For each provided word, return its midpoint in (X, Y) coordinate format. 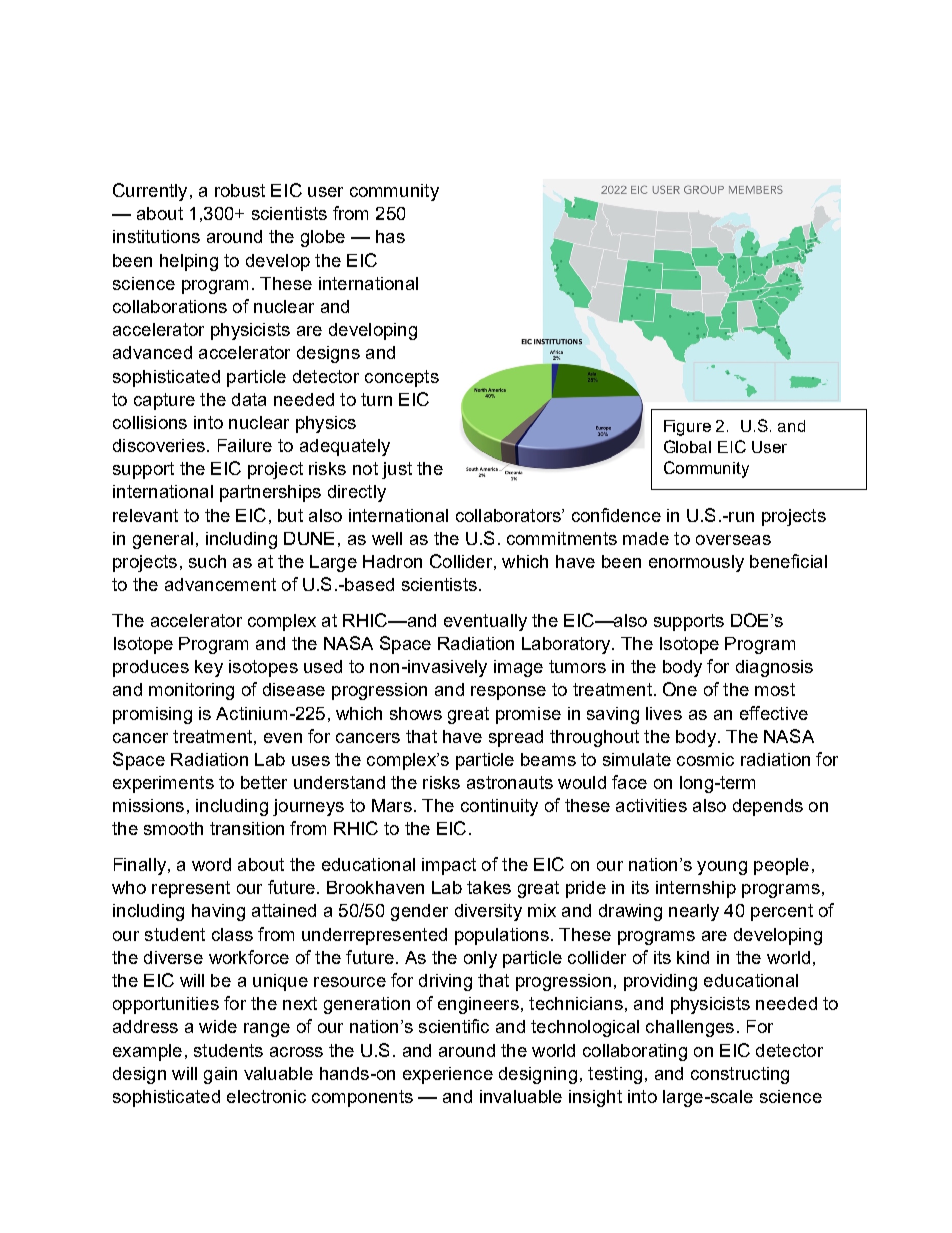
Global (687, 446)
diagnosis (774, 668)
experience (448, 1075)
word (211, 864)
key (209, 668)
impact (449, 866)
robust (240, 190)
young (722, 868)
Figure (687, 428)
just (397, 470)
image (518, 668)
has (390, 236)
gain (220, 1075)
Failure (245, 445)
